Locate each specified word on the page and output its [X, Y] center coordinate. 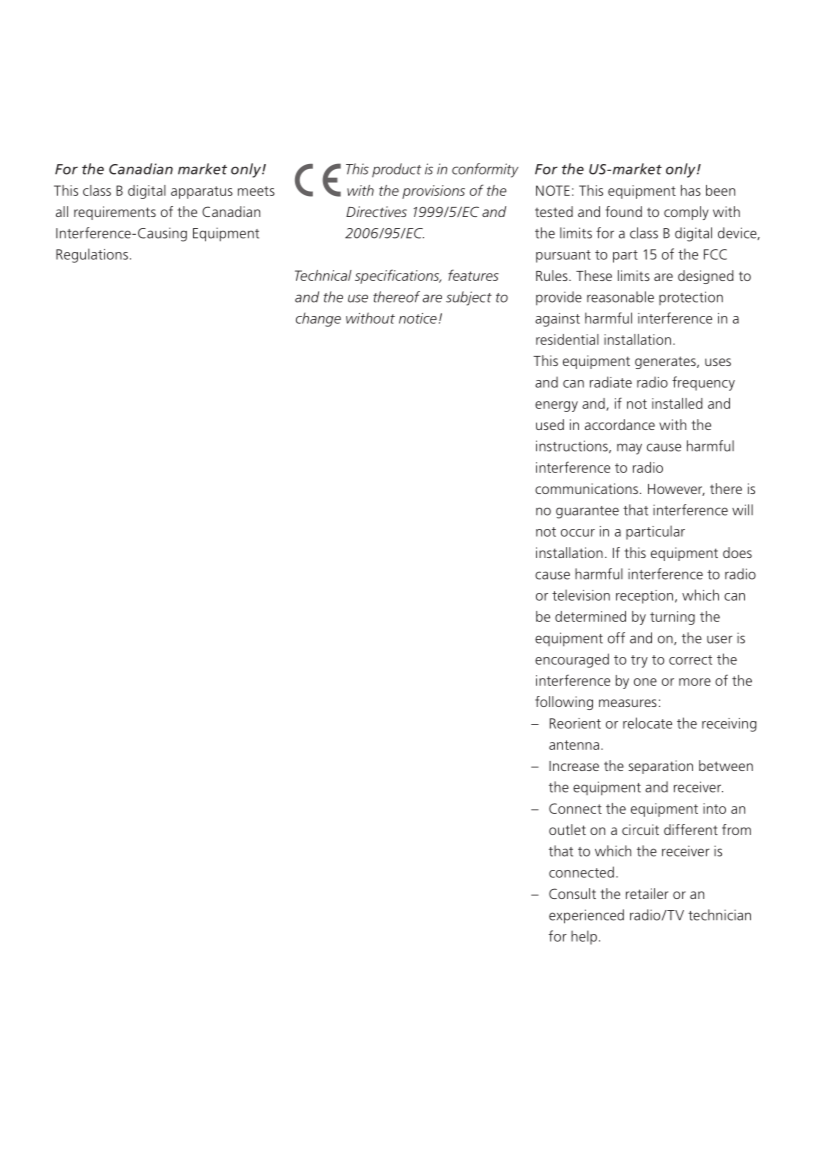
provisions [433, 192]
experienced [586, 916]
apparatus [202, 192]
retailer [647, 893]
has [691, 190]
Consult [572, 893]
